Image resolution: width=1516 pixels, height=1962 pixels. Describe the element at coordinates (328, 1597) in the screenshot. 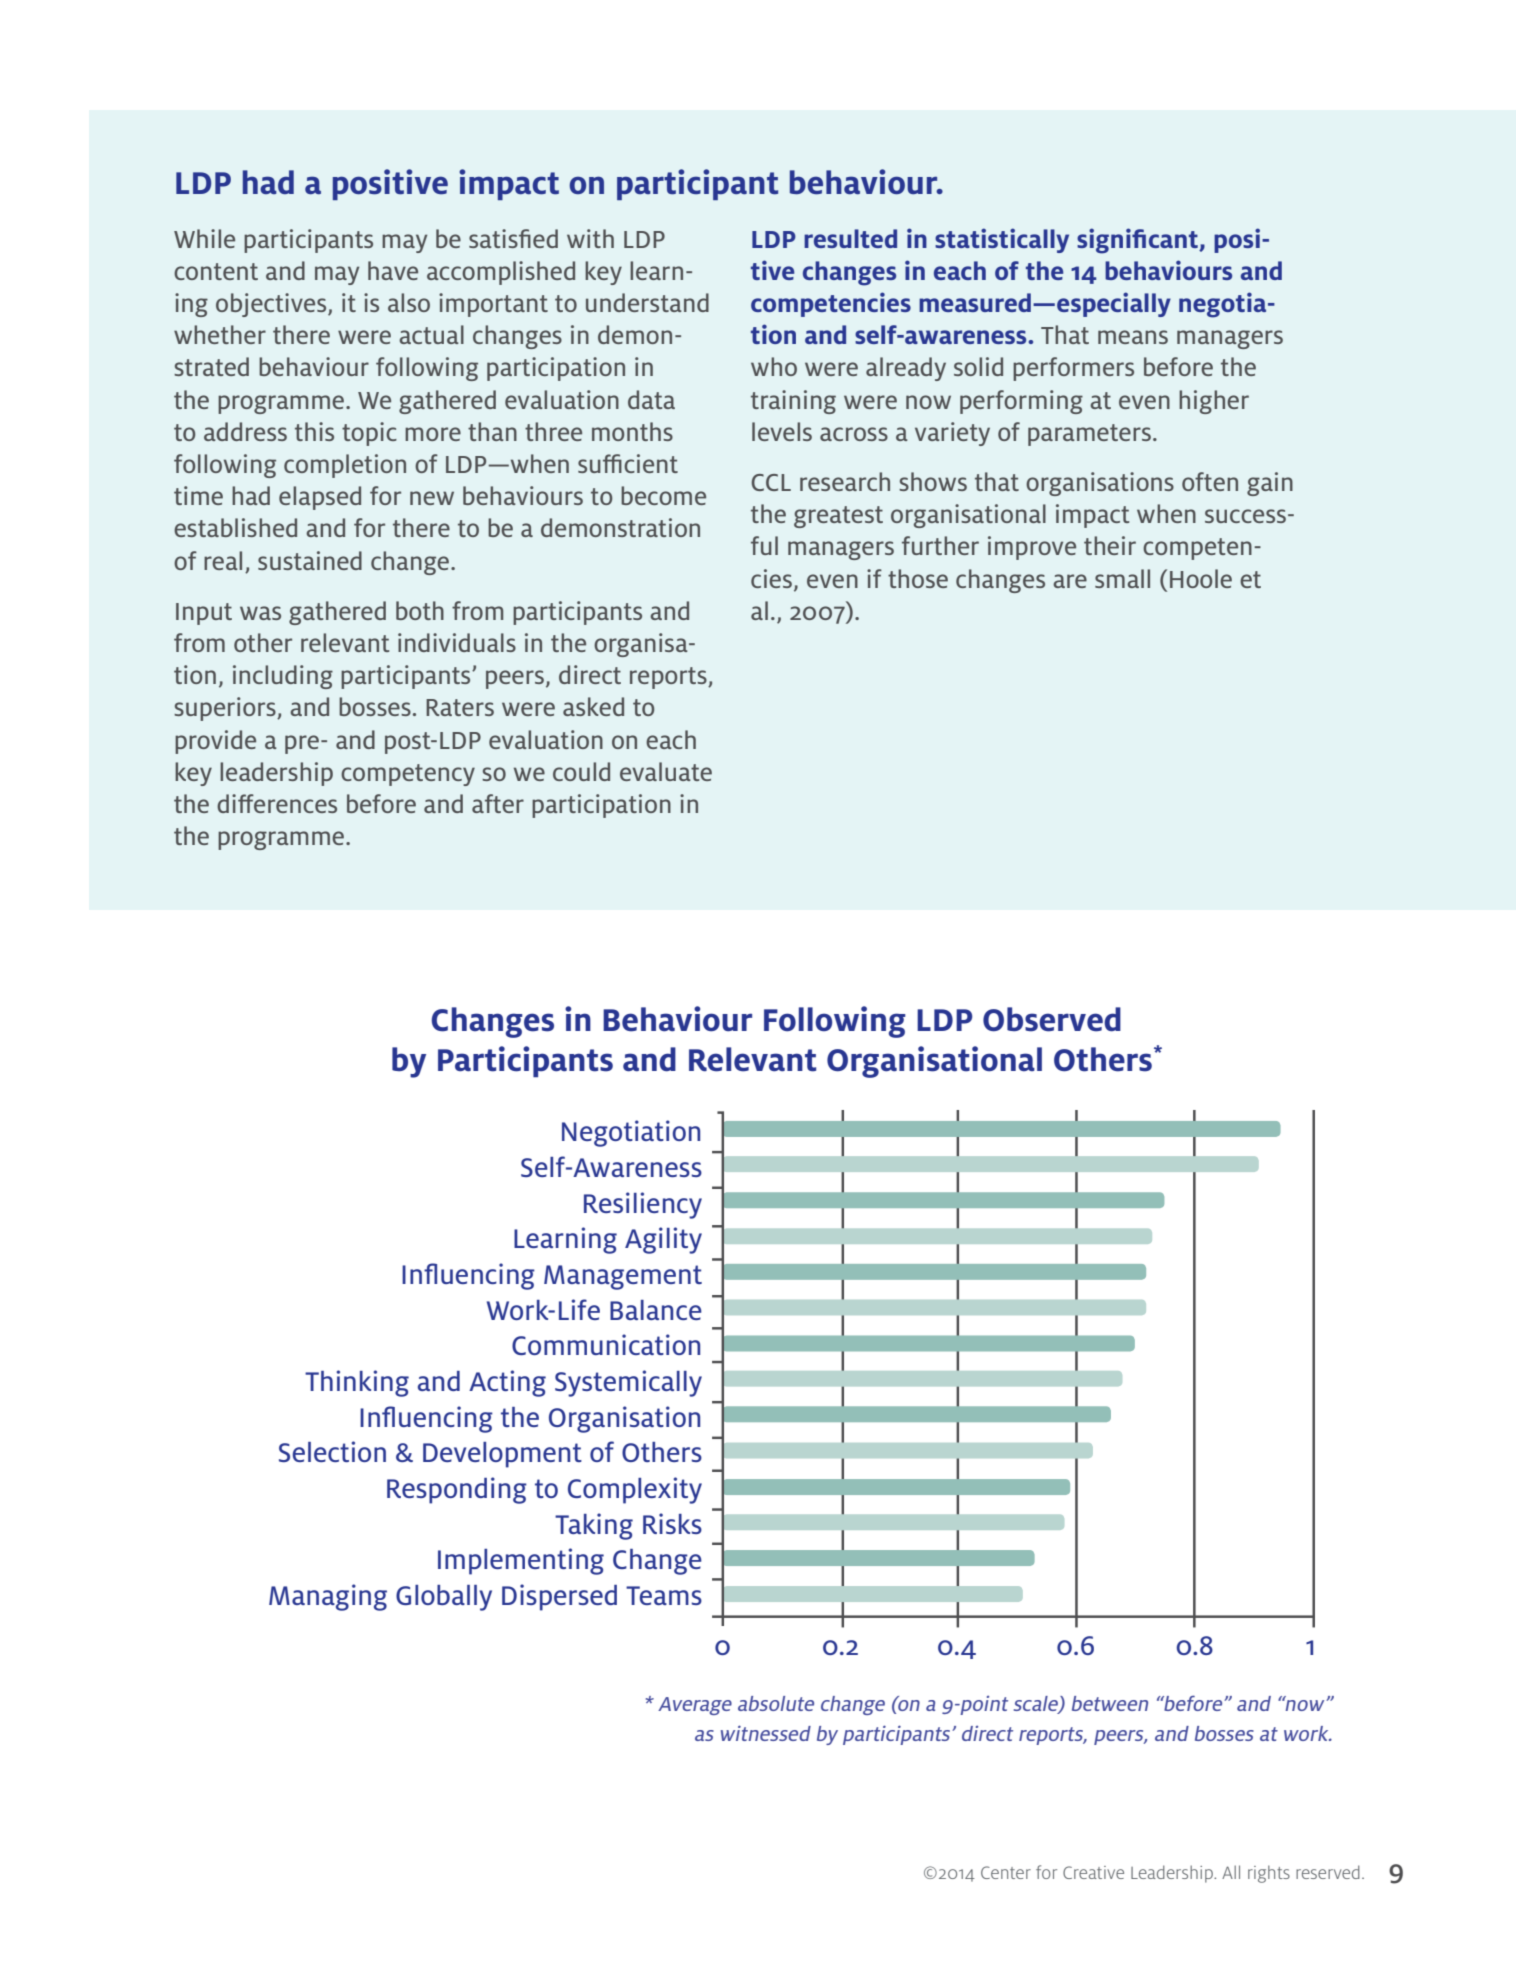

I see `Managing` at that location.
